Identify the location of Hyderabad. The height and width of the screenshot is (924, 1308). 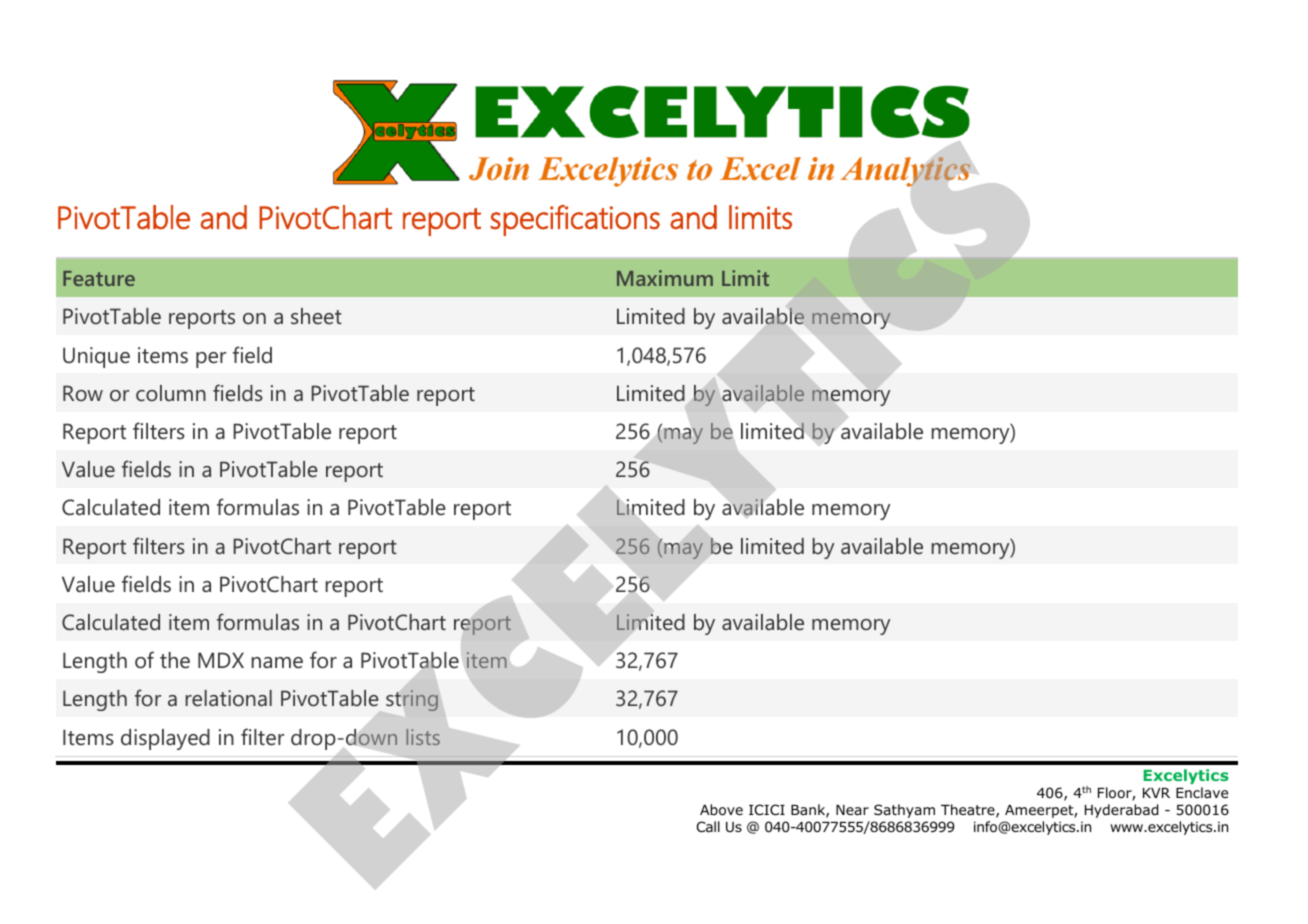
(1121, 811).
